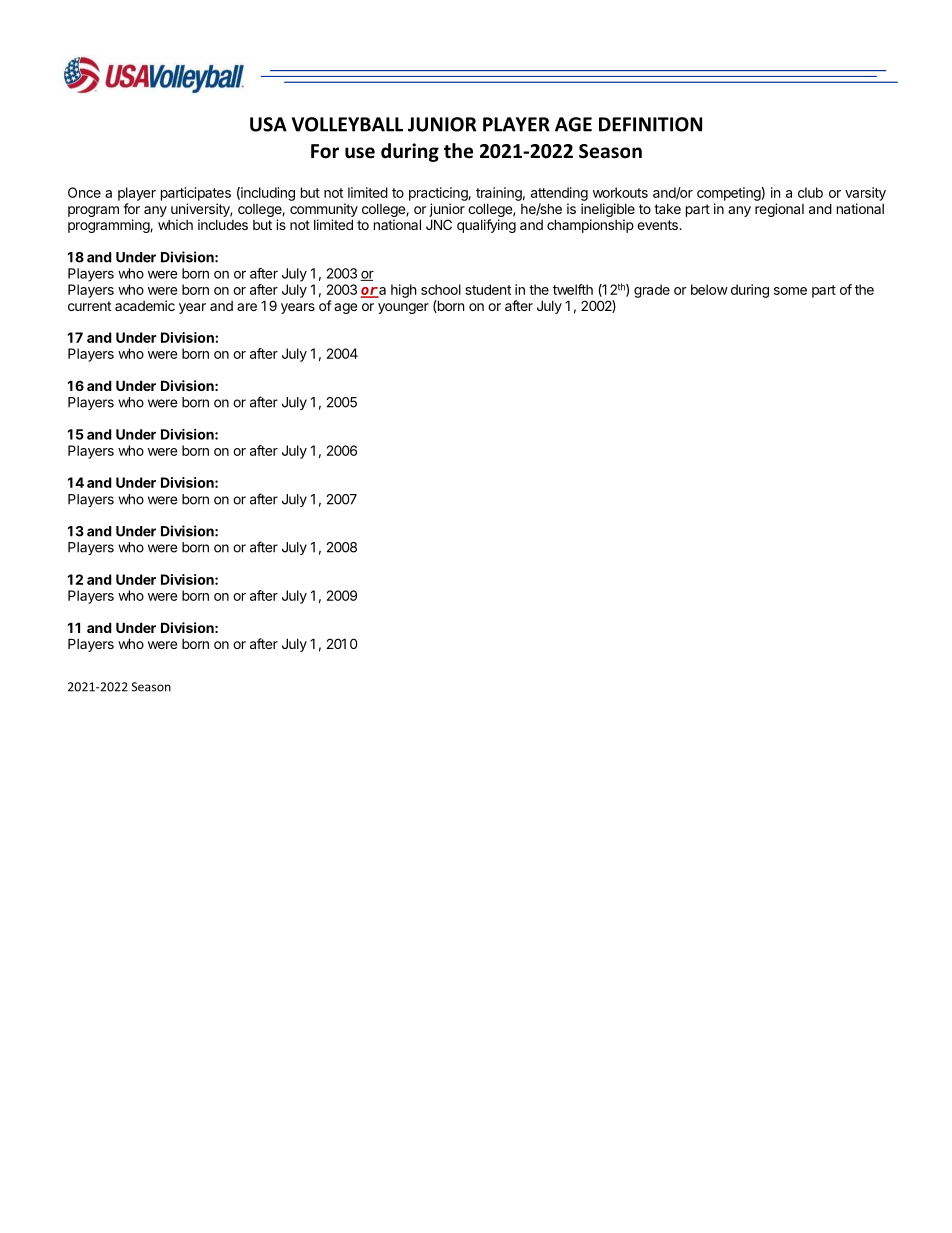  What do you see at coordinates (175, 224) in the page?
I see `which` at bounding box center [175, 224].
